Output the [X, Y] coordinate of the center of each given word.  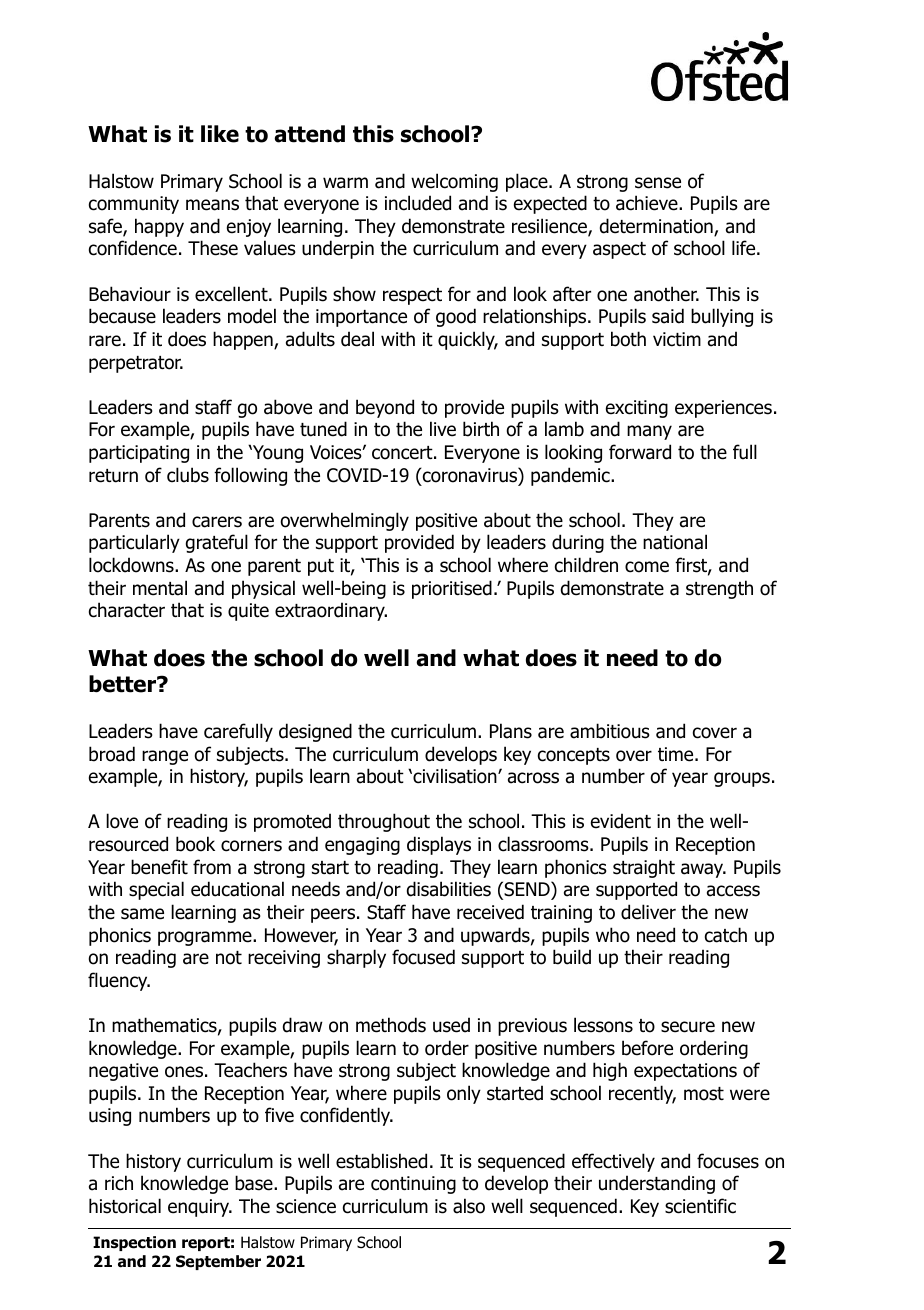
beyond [385, 408]
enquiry [200, 1208]
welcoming [454, 182]
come [647, 567]
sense [658, 183]
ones [184, 1072]
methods [391, 1025]
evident [621, 821]
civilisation [455, 776]
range [165, 757]
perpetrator [136, 364]
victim [677, 339]
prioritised [452, 589]
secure [688, 1027]
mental [160, 588]
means [212, 205]
